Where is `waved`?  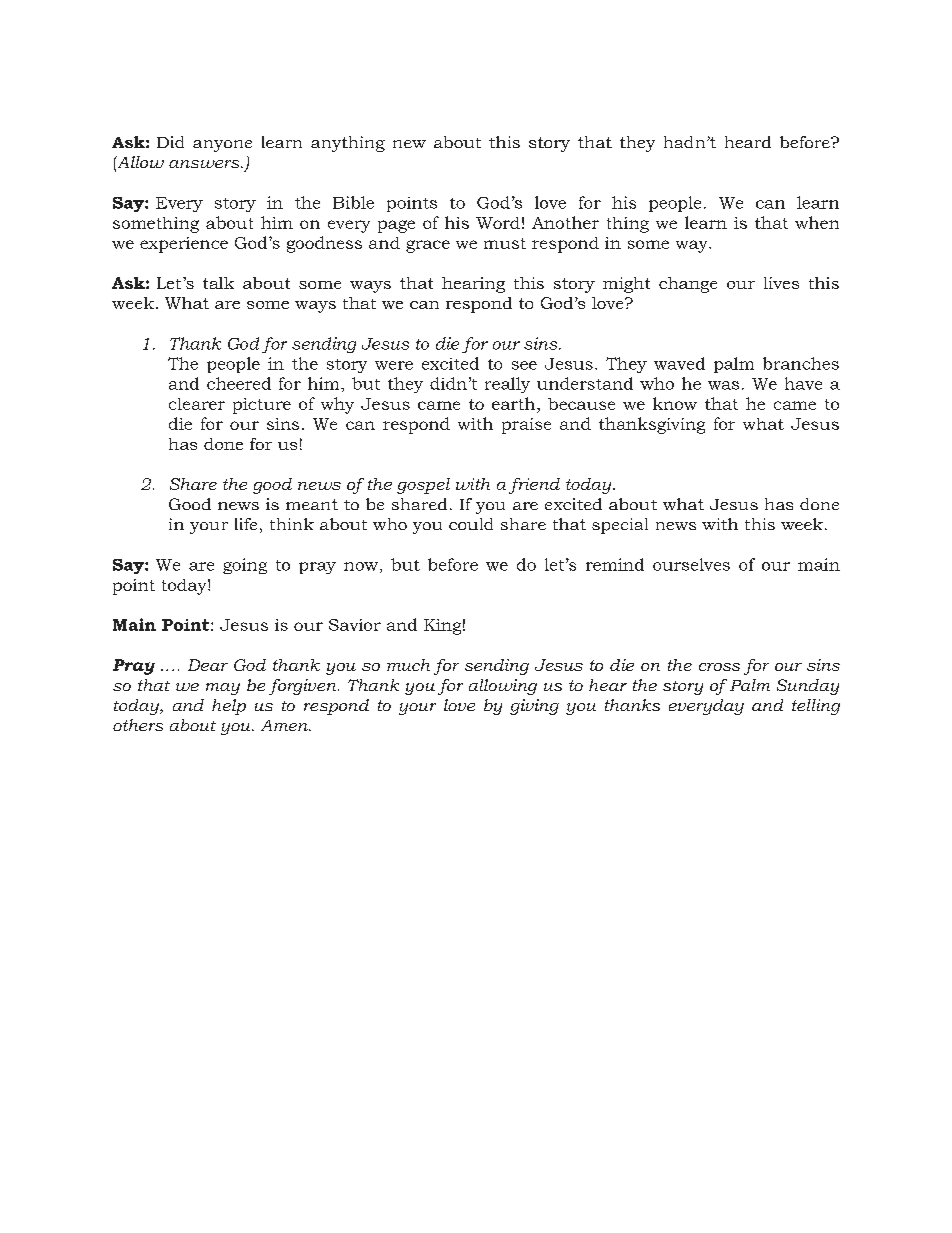
waved is located at coordinates (679, 363).
